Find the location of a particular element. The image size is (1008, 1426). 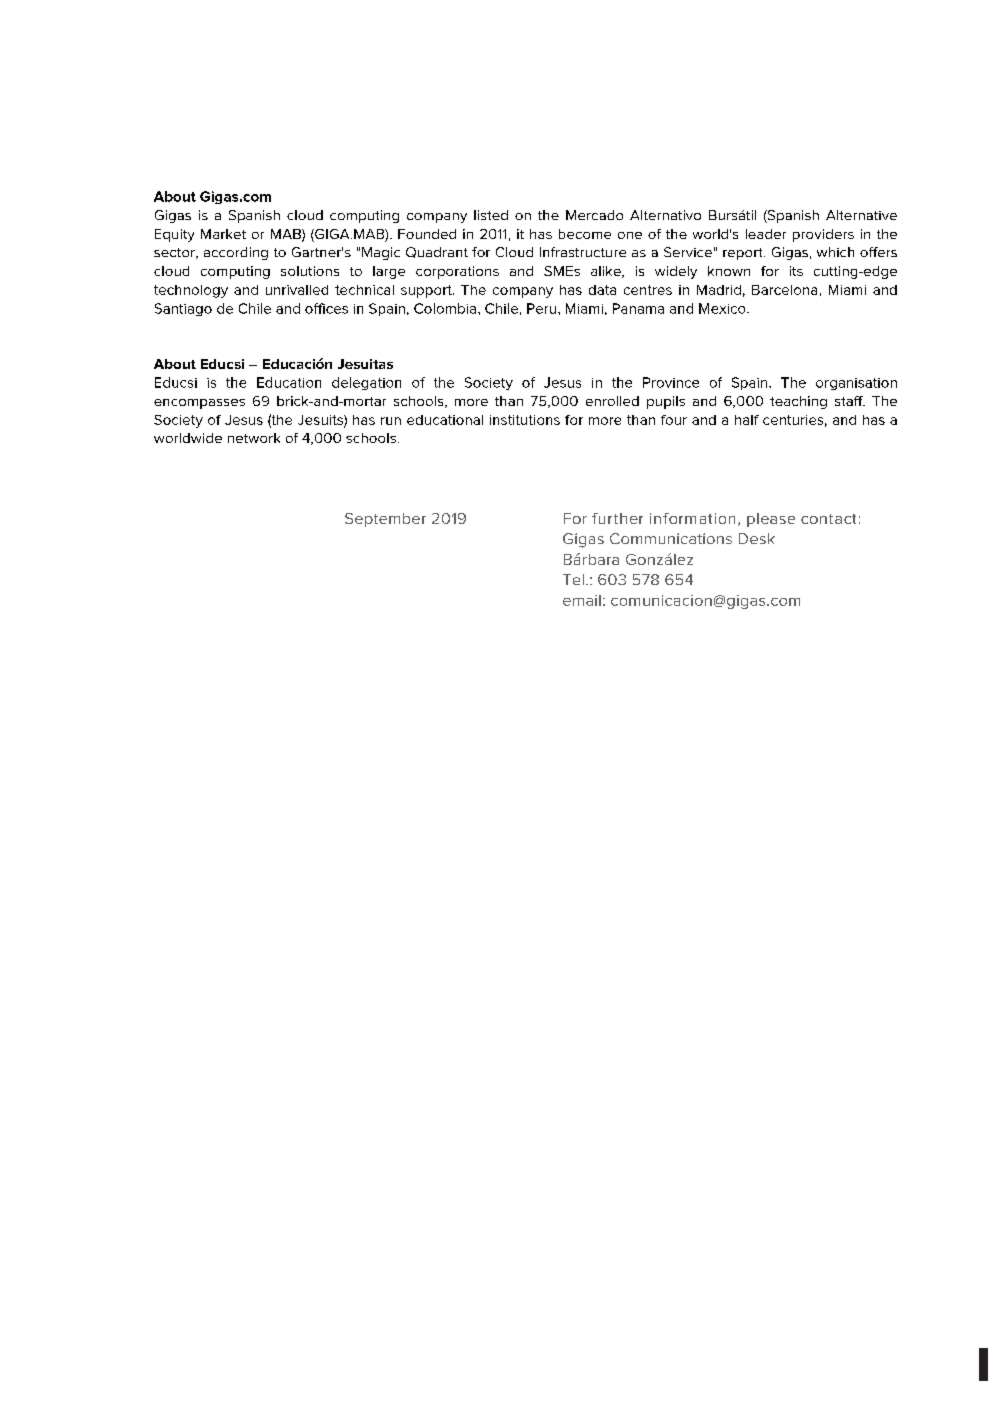

institutions is located at coordinates (525, 420).
